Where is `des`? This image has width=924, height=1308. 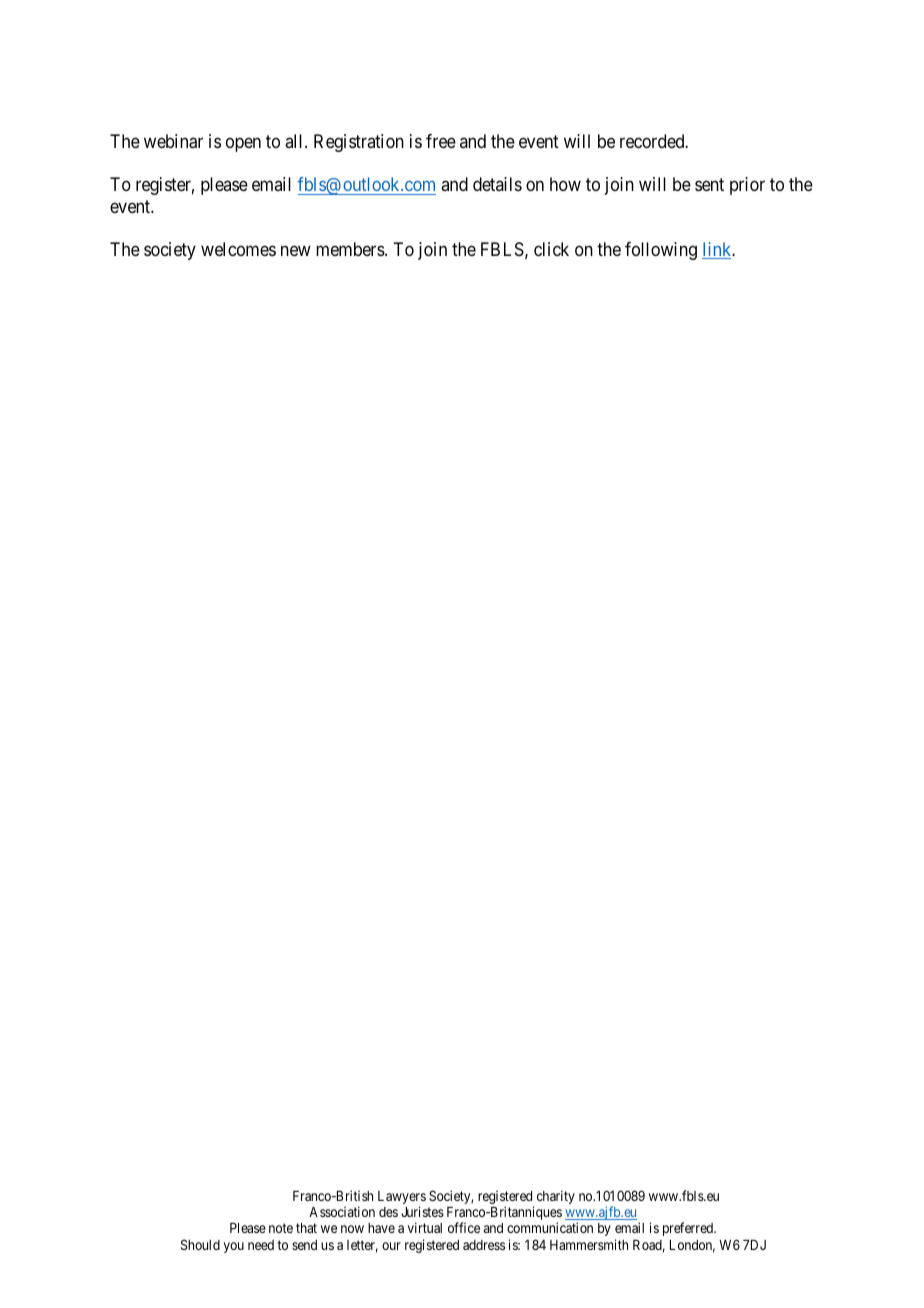 des is located at coordinates (388, 1212).
